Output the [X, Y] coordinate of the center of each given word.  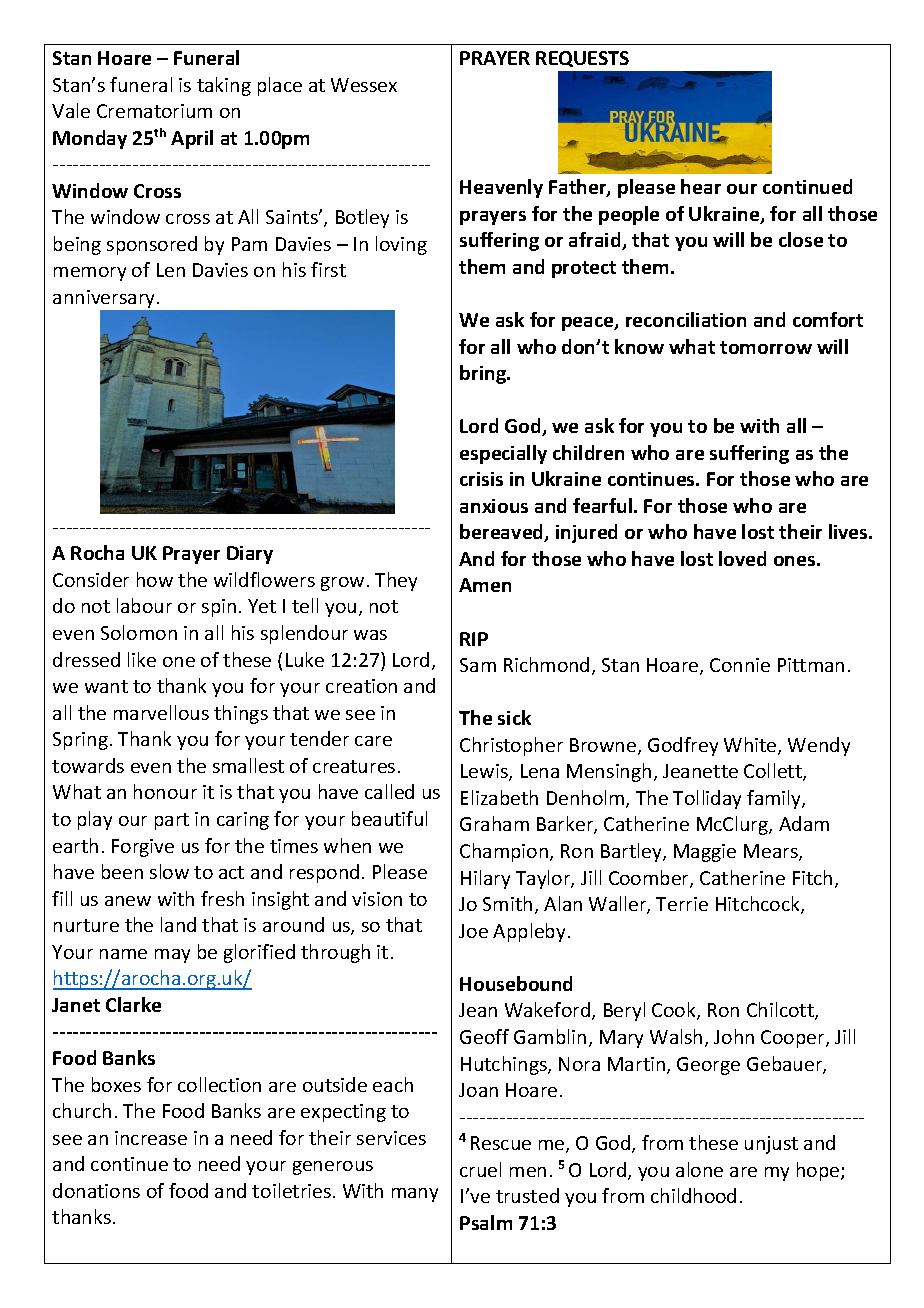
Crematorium [154, 111]
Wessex [364, 85]
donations [96, 1190]
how [155, 579]
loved [742, 558]
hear [701, 186]
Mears [772, 852]
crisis [481, 479]
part [172, 821]
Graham [494, 823]
